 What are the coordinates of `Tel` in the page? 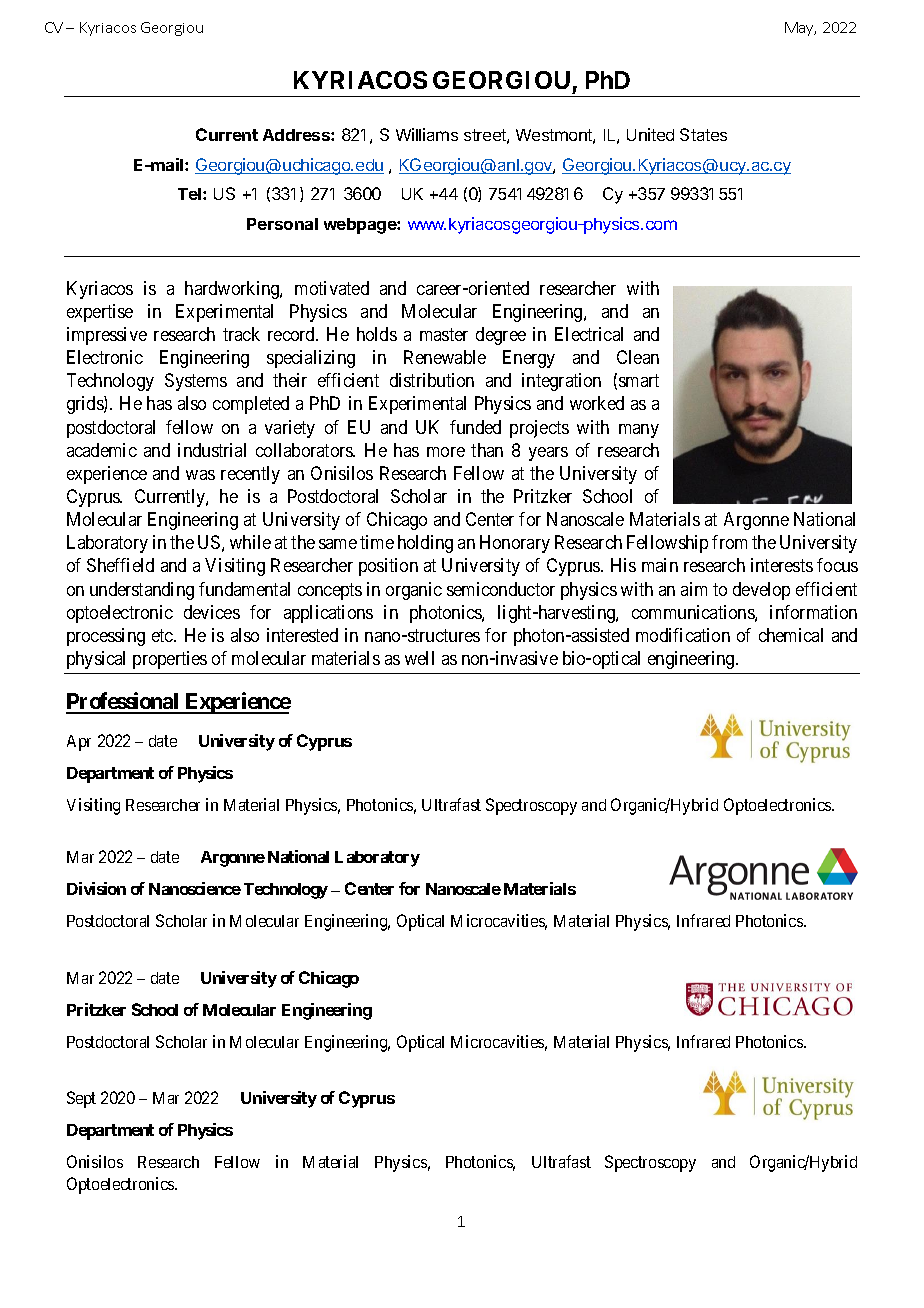 It's located at (189, 194).
